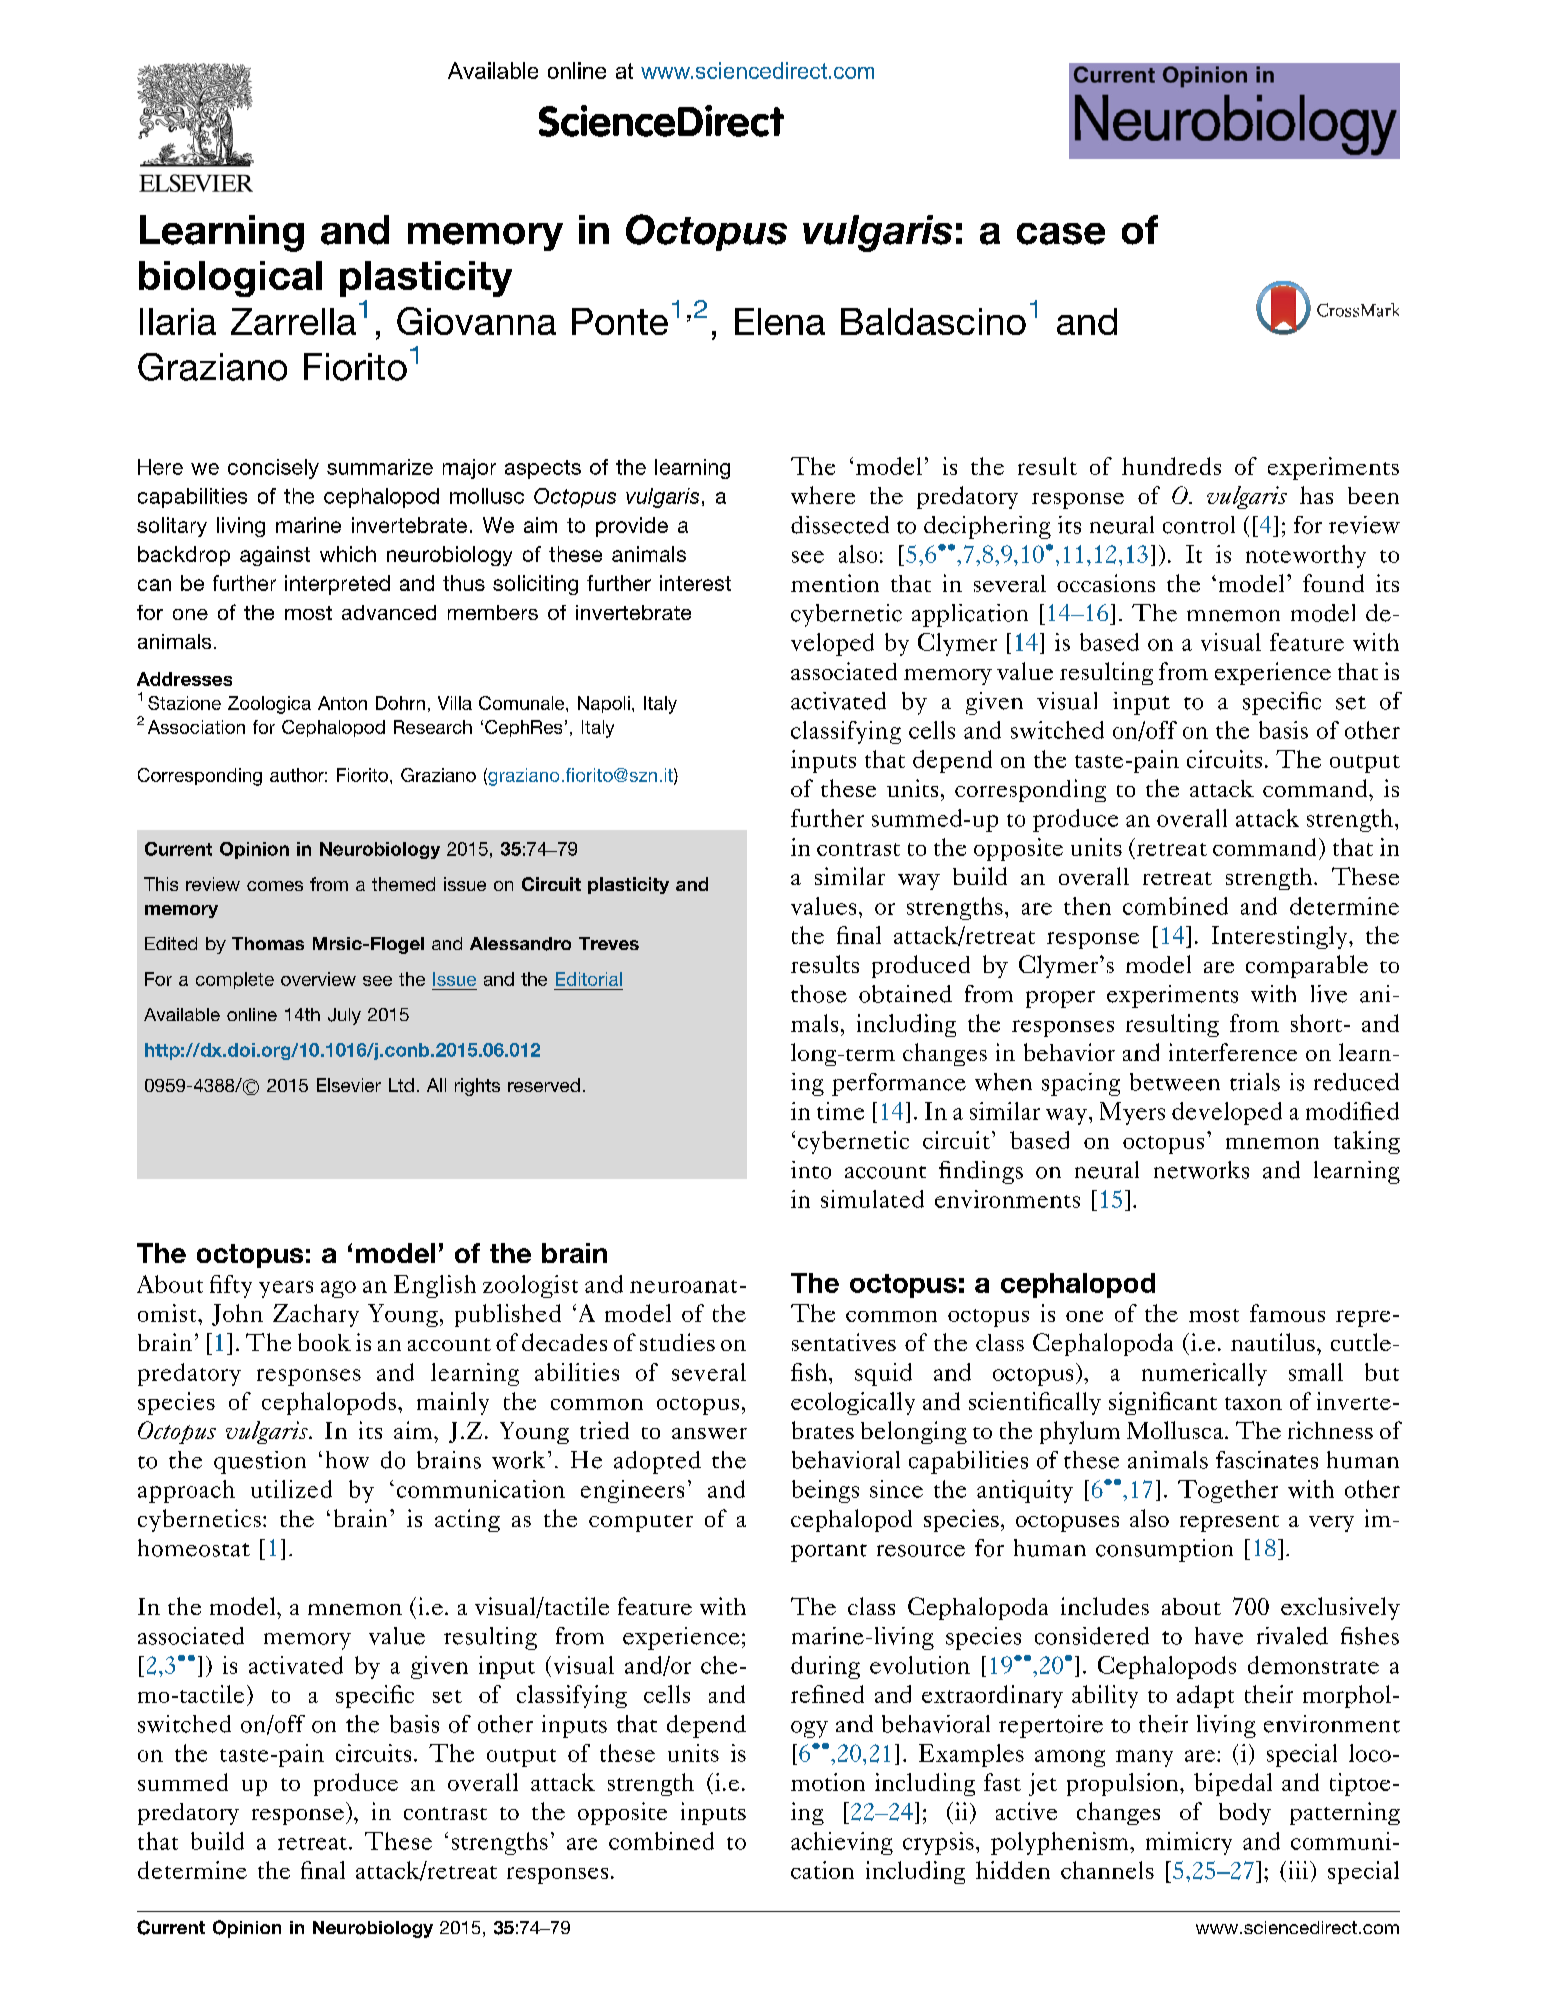  Describe the element at coordinates (780, 321) in the screenshot. I see `Elena` at that location.
